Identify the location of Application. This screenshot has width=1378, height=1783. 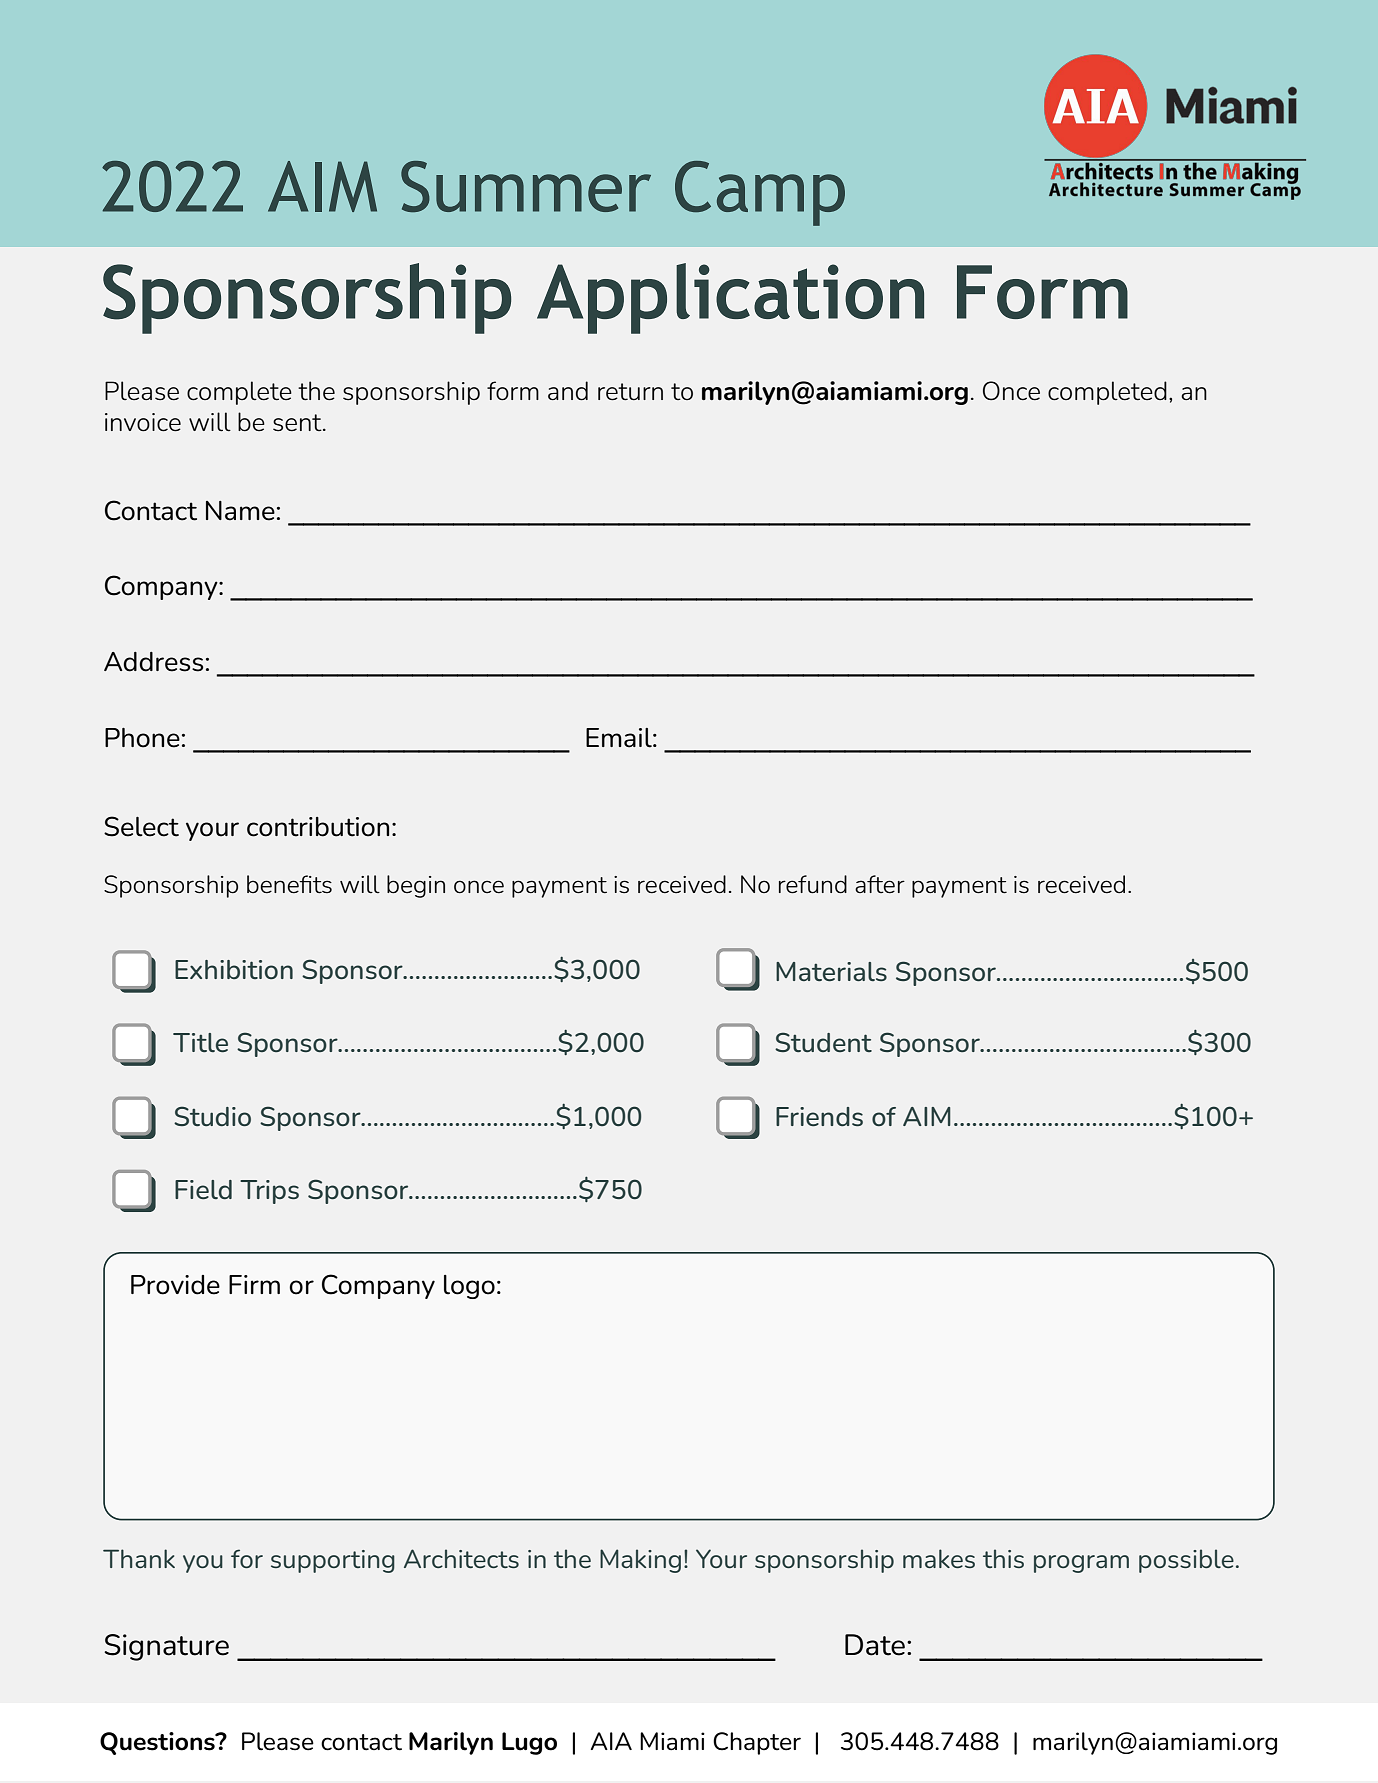
(730, 298).
